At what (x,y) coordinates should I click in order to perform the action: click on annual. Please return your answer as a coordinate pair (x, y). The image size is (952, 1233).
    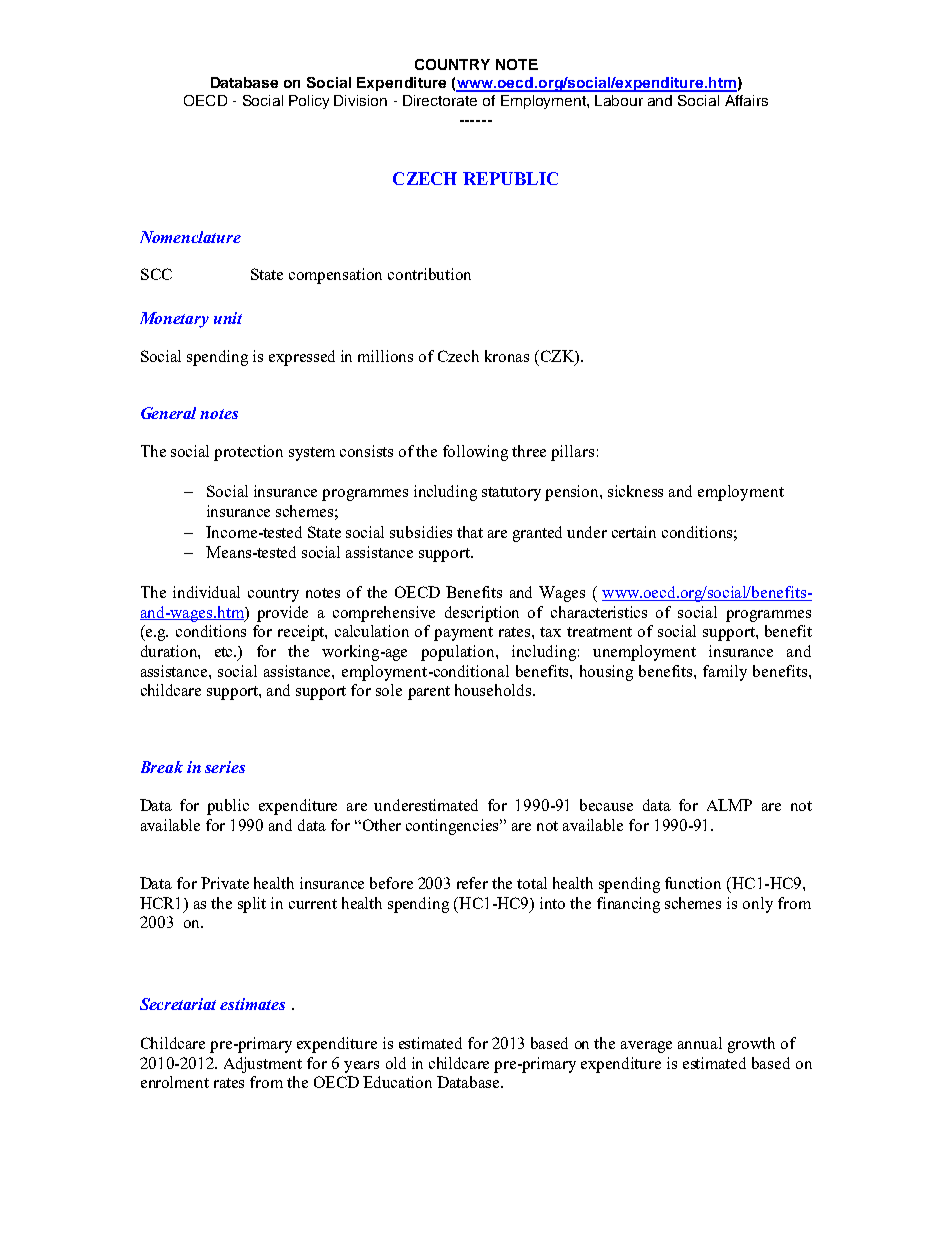
    Looking at the image, I should click on (700, 1043).
